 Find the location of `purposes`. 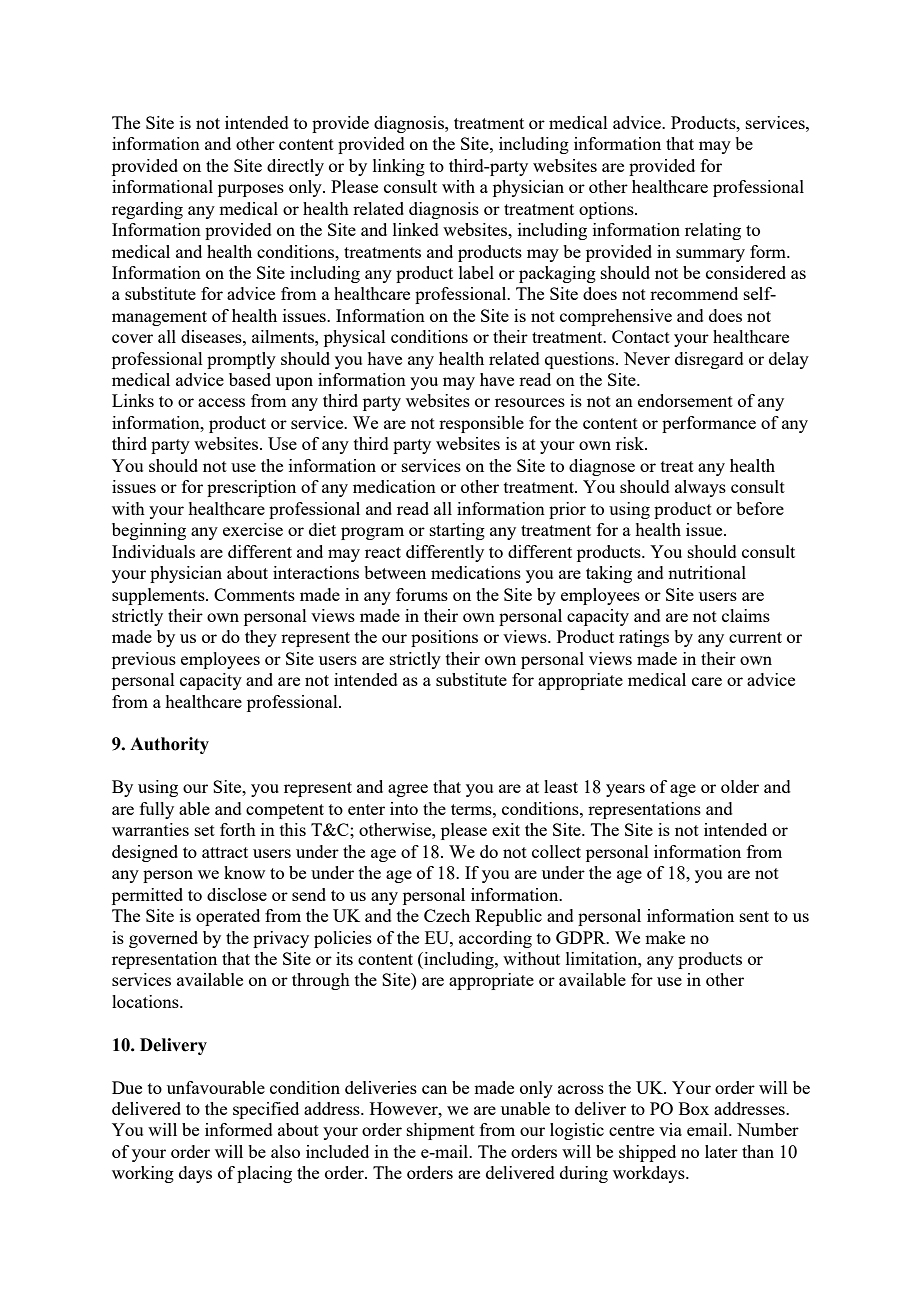

purposes is located at coordinates (251, 190).
